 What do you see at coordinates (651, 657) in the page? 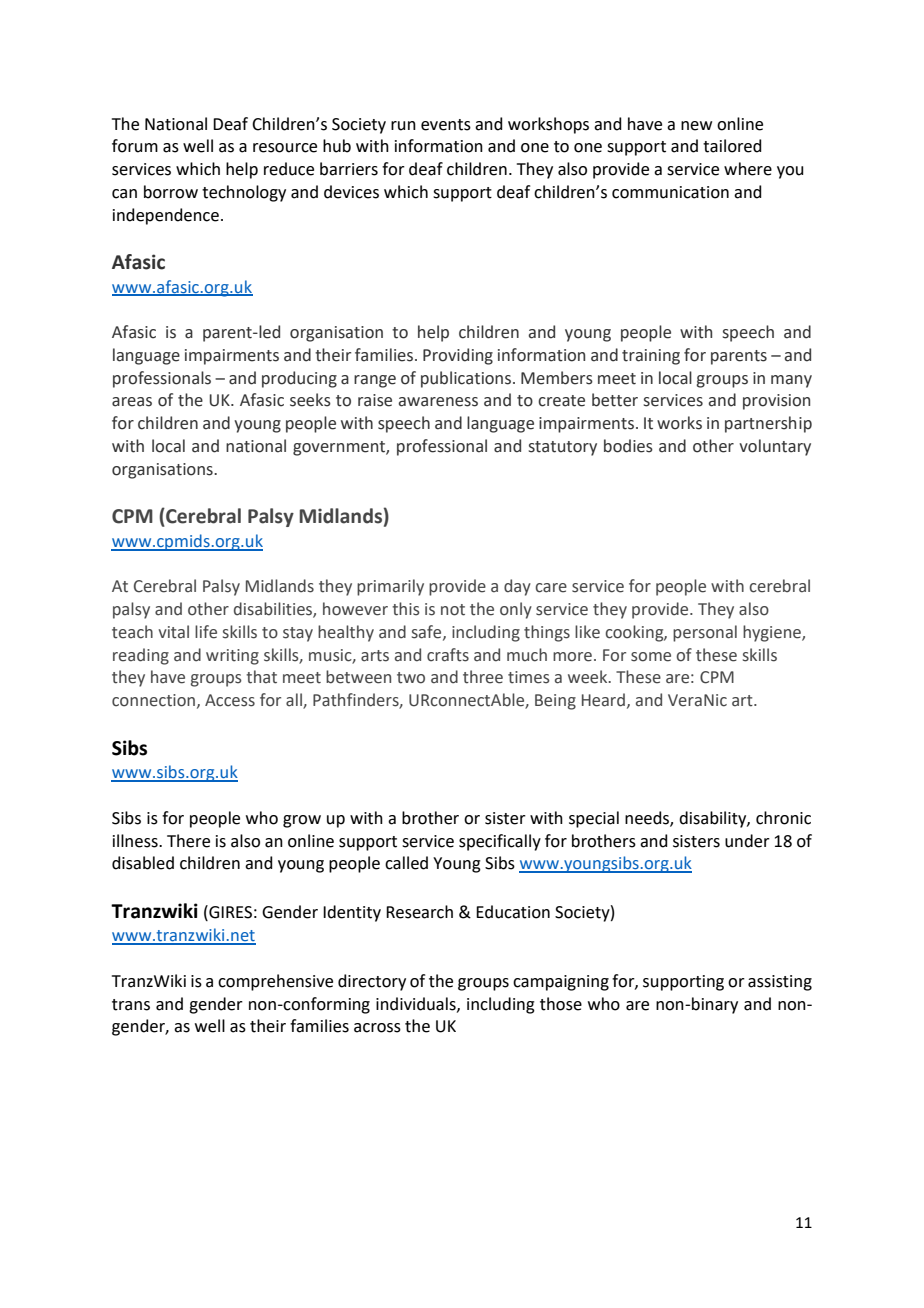
I see `some` at bounding box center [651, 657].
